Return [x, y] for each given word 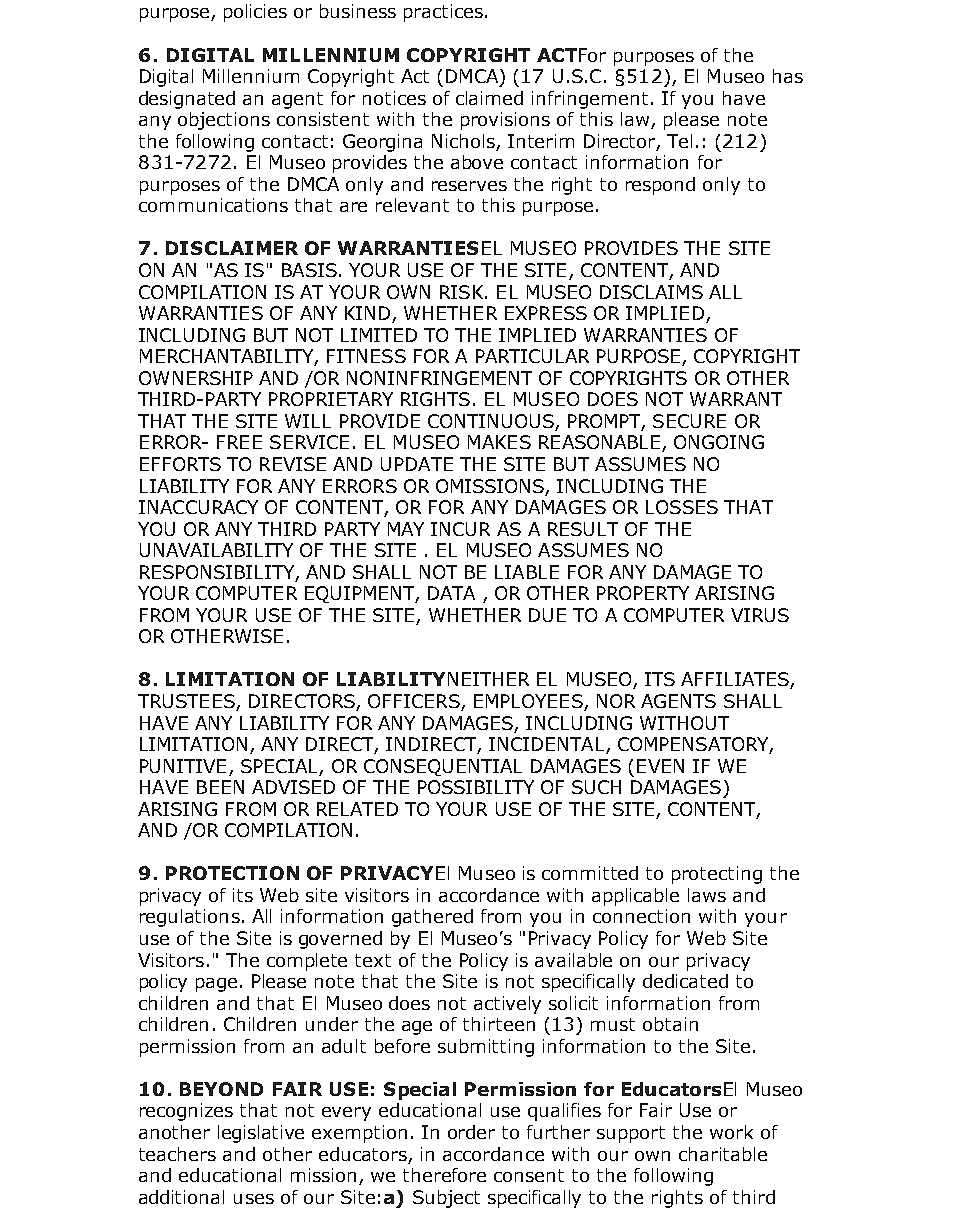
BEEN [220, 787]
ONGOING [719, 442]
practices [443, 13]
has [788, 76]
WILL [308, 421]
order [471, 1132]
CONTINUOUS [492, 422]
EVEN [660, 766]
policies [255, 13]
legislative [261, 1134]
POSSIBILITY [476, 787]
